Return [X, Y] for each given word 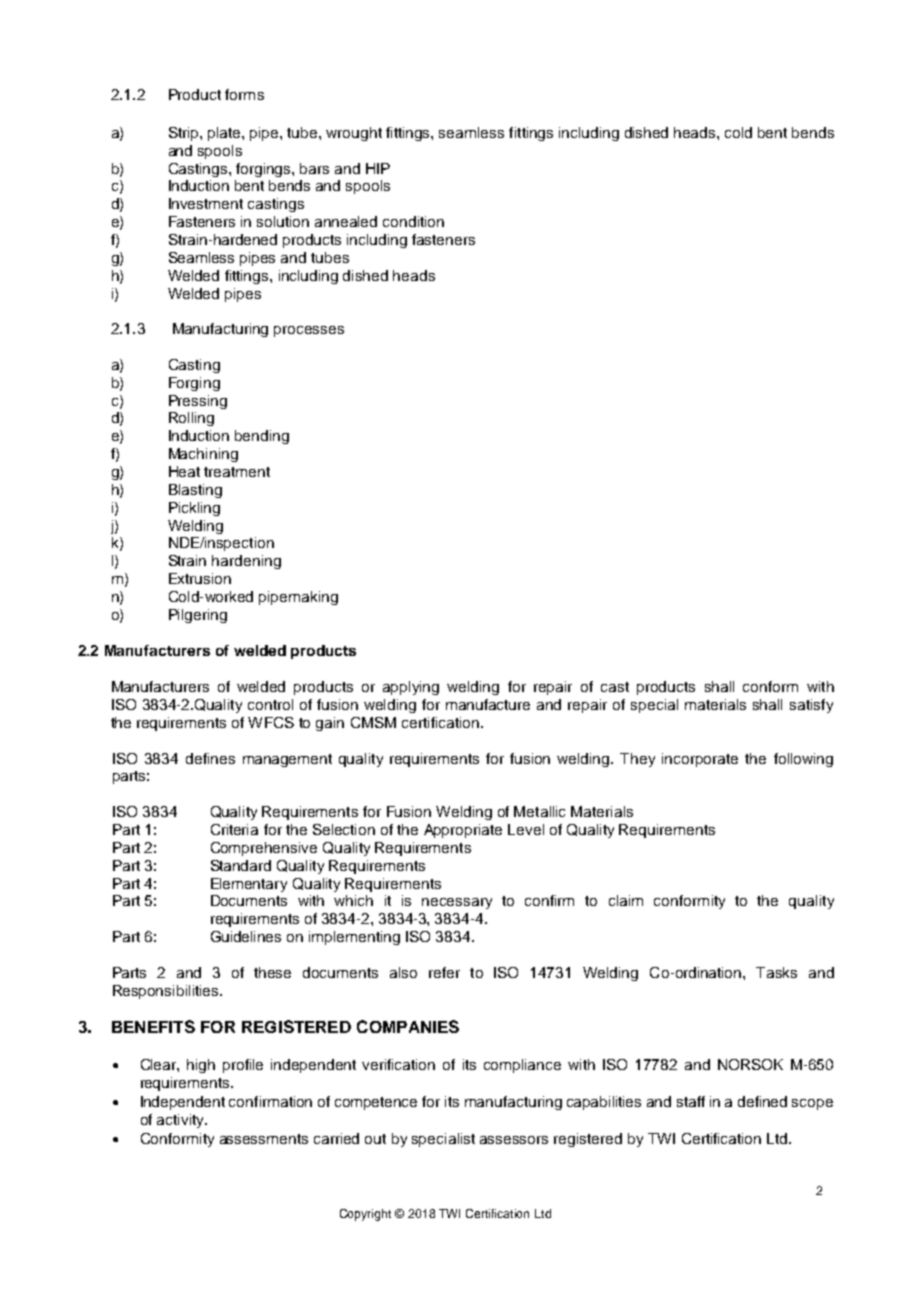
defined [762, 1101]
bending [262, 437]
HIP [378, 168]
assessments [264, 1139]
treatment [237, 472]
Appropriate [463, 831]
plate [225, 134]
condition [413, 221]
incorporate [700, 760]
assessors [514, 1140]
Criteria [234, 829]
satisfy [811, 706]
